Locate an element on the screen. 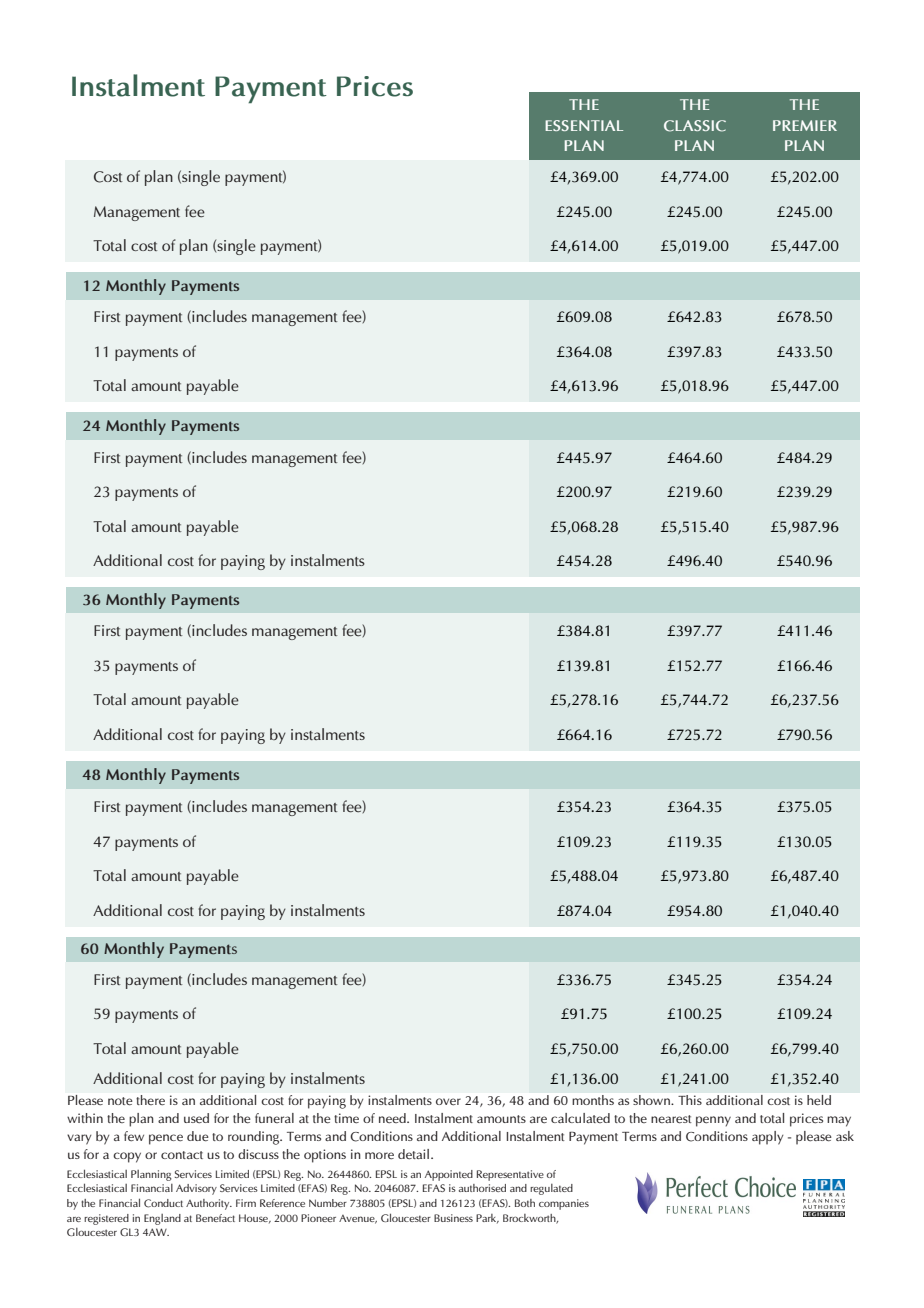 The image size is (924, 1308). Conduct is located at coordinates (163, 1203).
